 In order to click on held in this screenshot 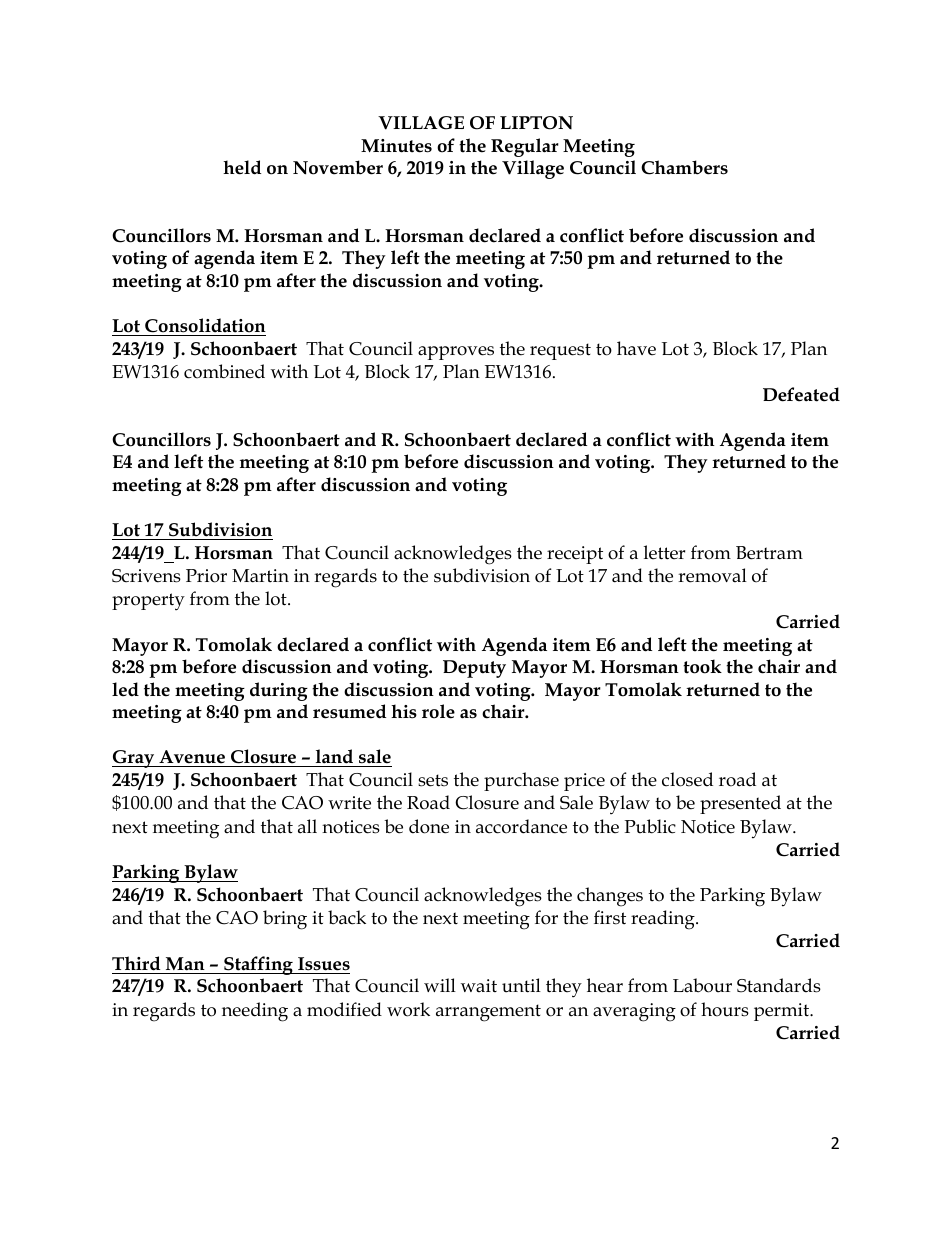, I will do `click(242, 167)`.
